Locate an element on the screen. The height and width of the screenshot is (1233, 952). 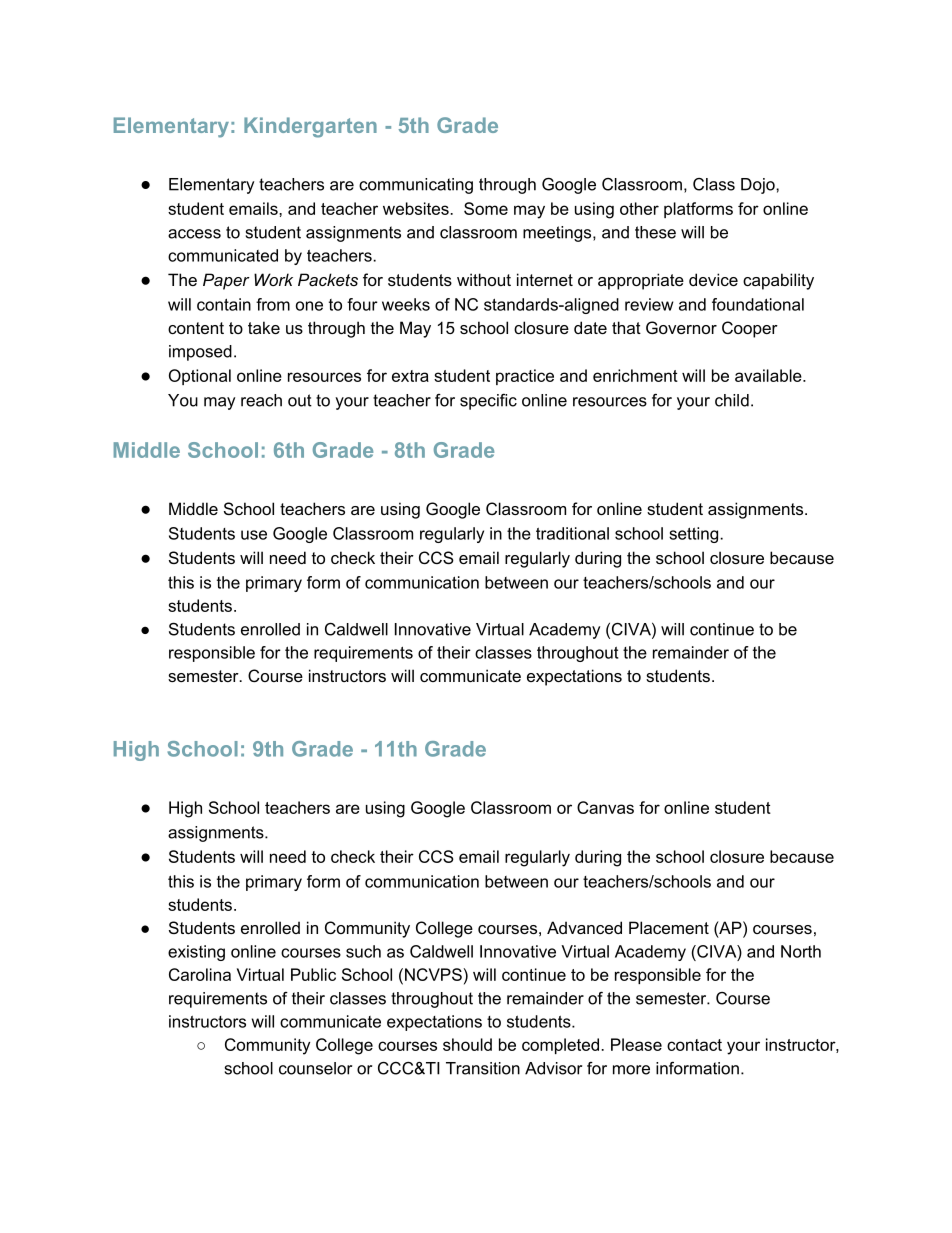
counselor is located at coordinates (315, 1068).
